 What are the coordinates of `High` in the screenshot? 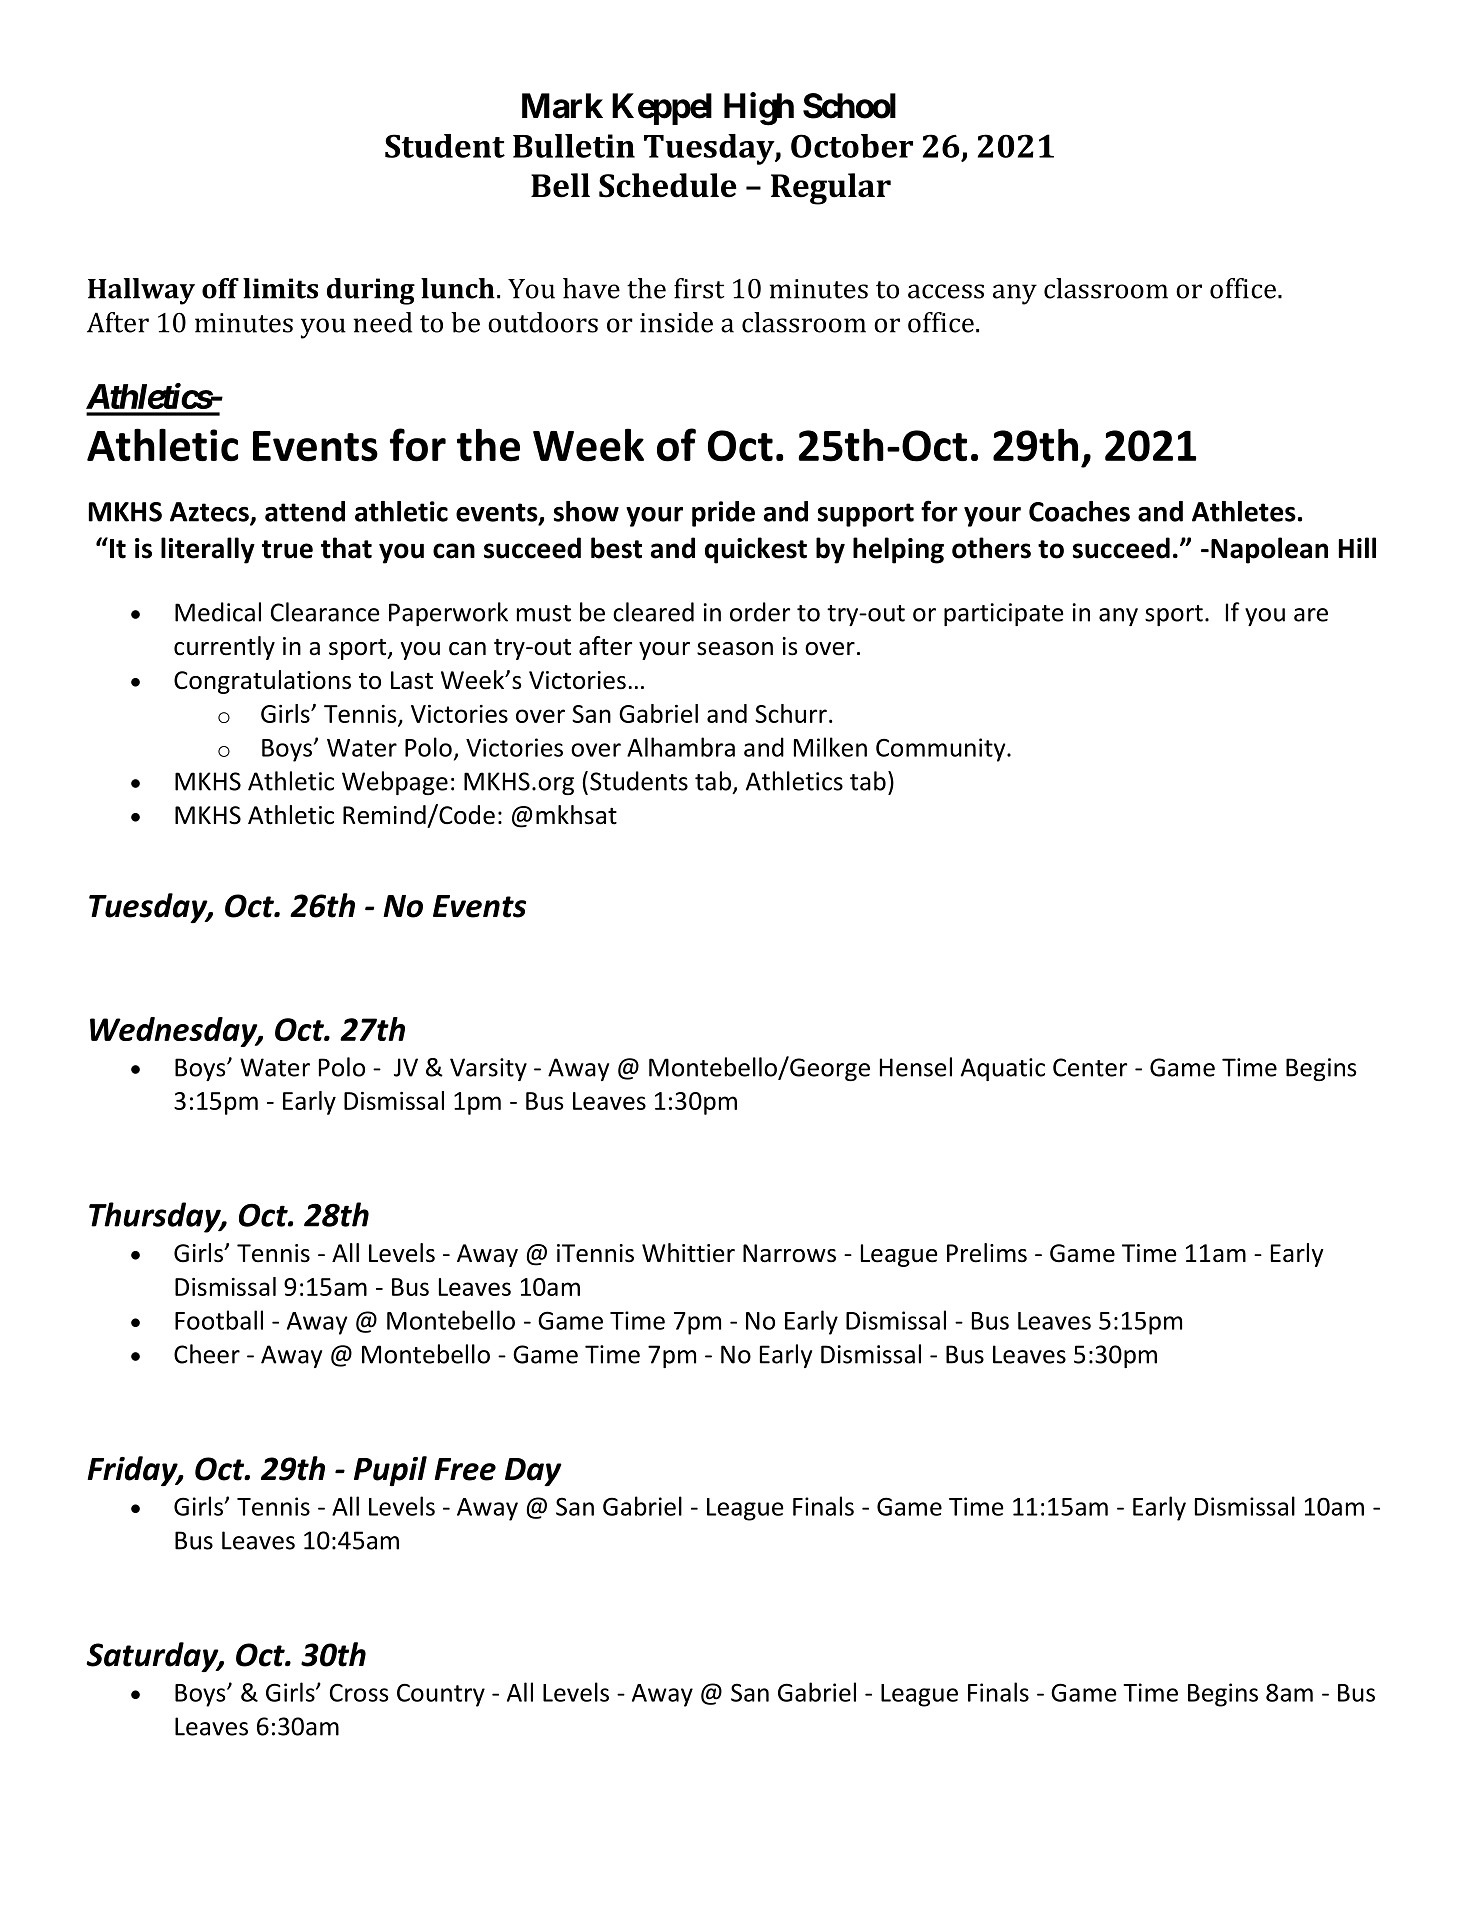 It's located at (759, 109).
